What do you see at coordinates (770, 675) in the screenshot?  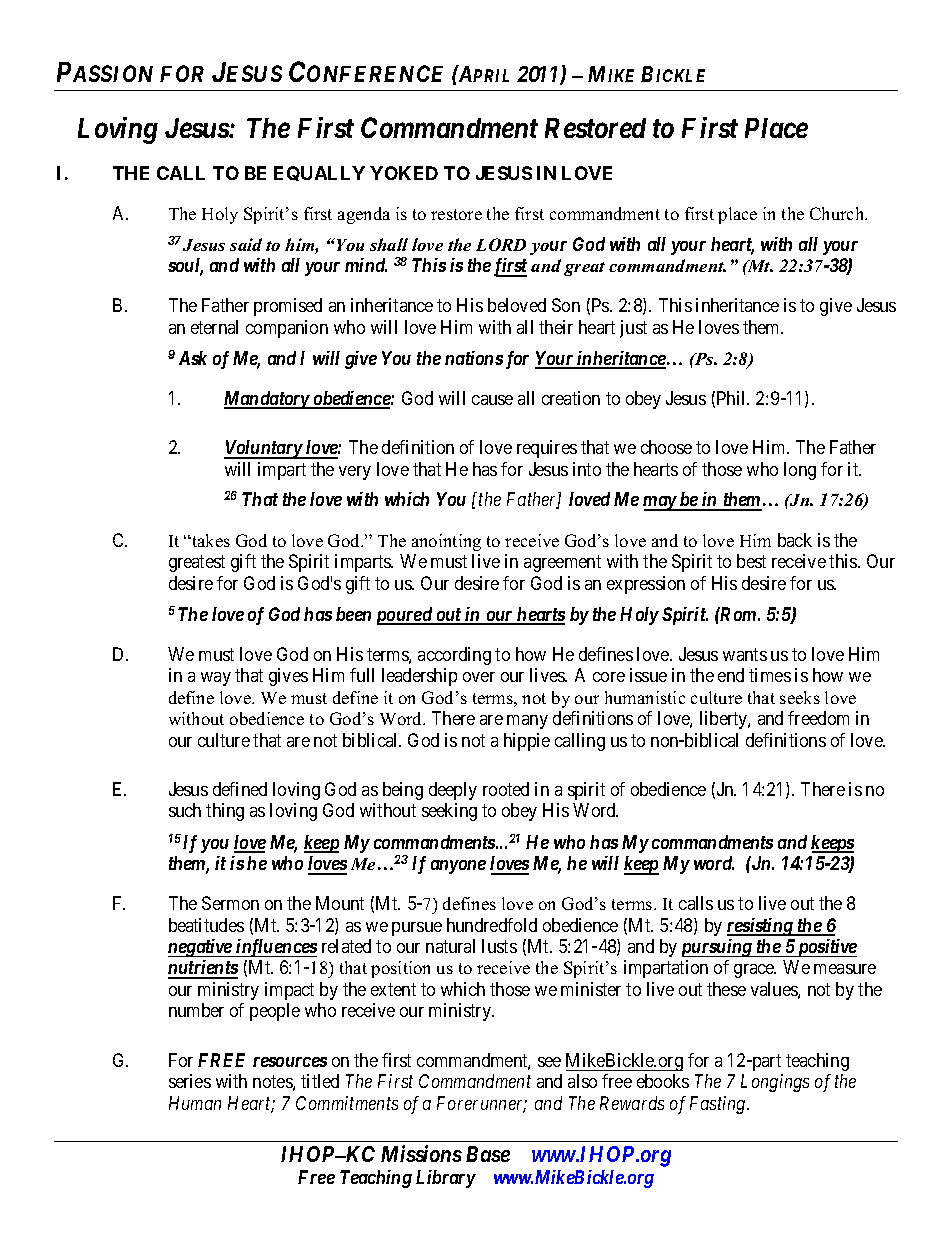 I see `times` at bounding box center [770, 675].
